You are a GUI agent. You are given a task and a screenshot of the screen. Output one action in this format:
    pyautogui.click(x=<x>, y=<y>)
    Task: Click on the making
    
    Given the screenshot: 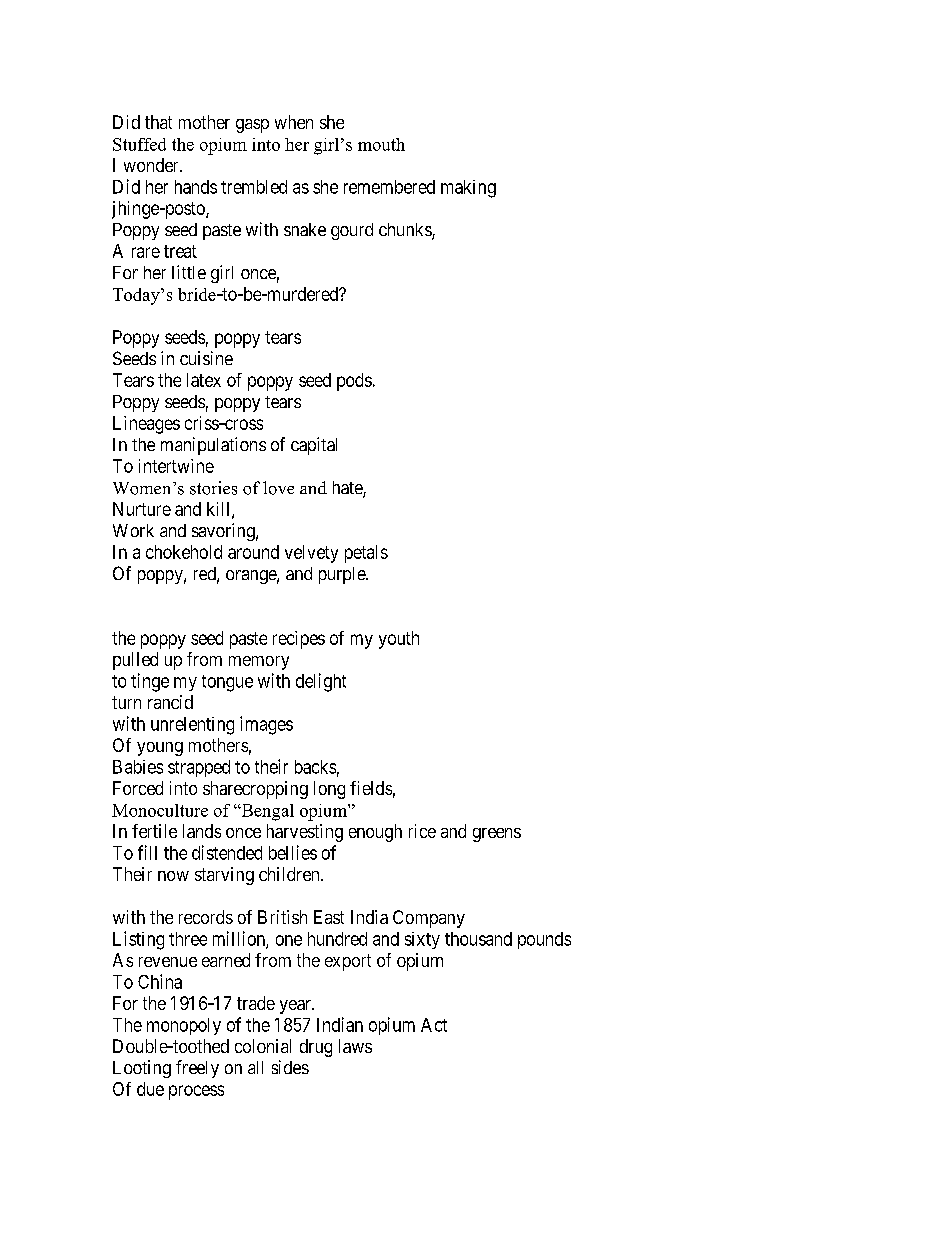 What is the action you would take?
    pyautogui.click(x=468, y=189)
